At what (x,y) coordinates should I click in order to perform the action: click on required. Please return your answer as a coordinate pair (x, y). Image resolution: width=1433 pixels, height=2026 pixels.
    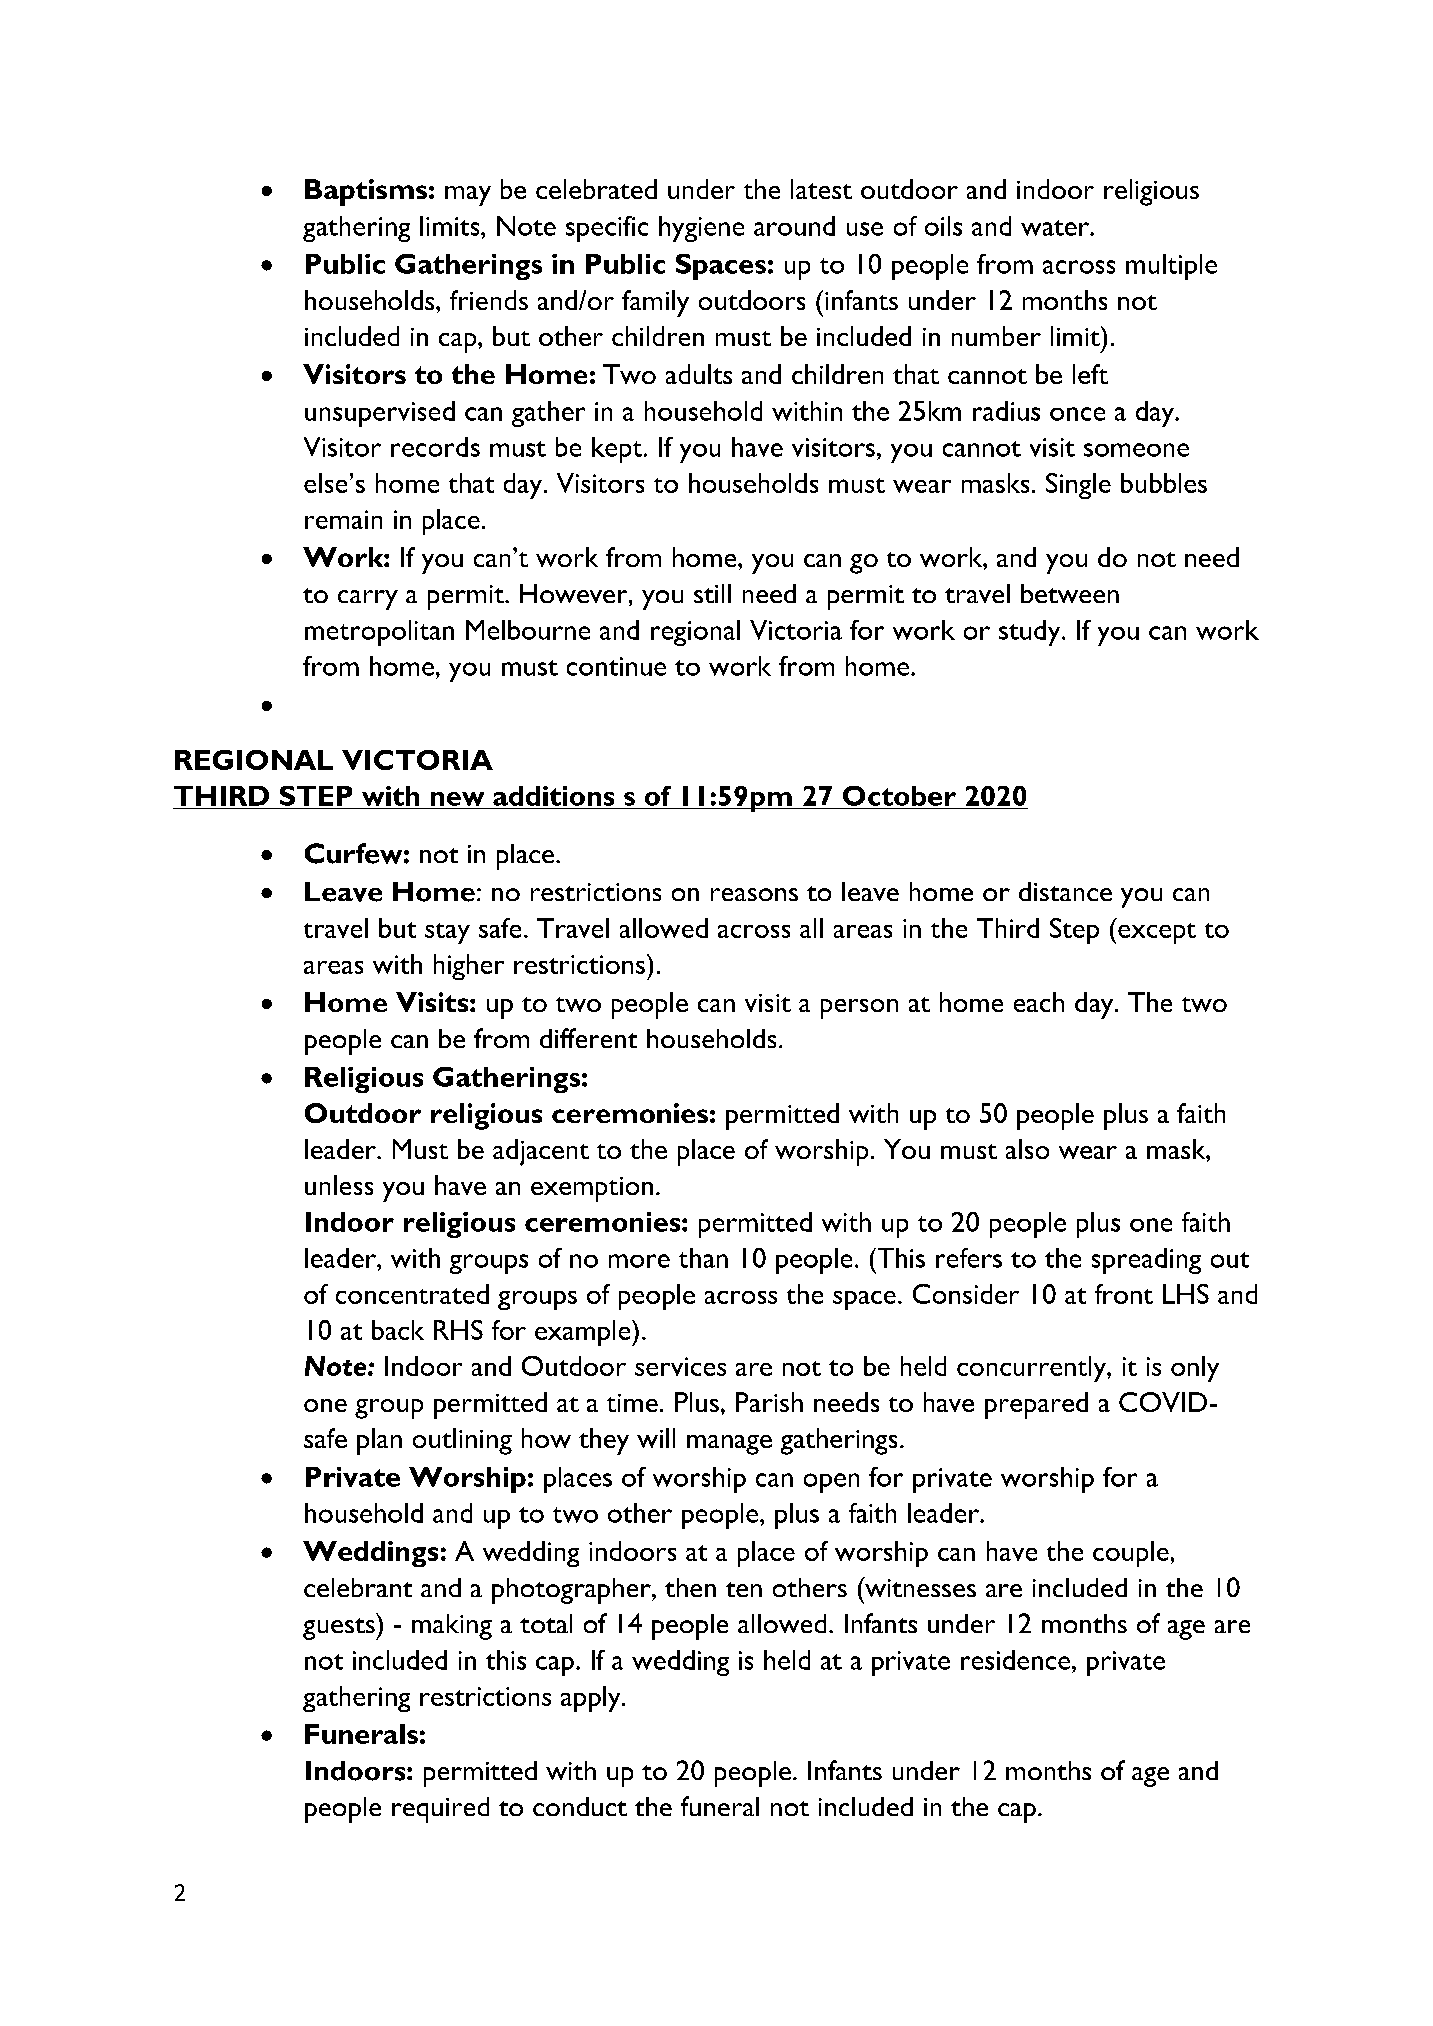
    Looking at the image, I should click on (440, 1810).
